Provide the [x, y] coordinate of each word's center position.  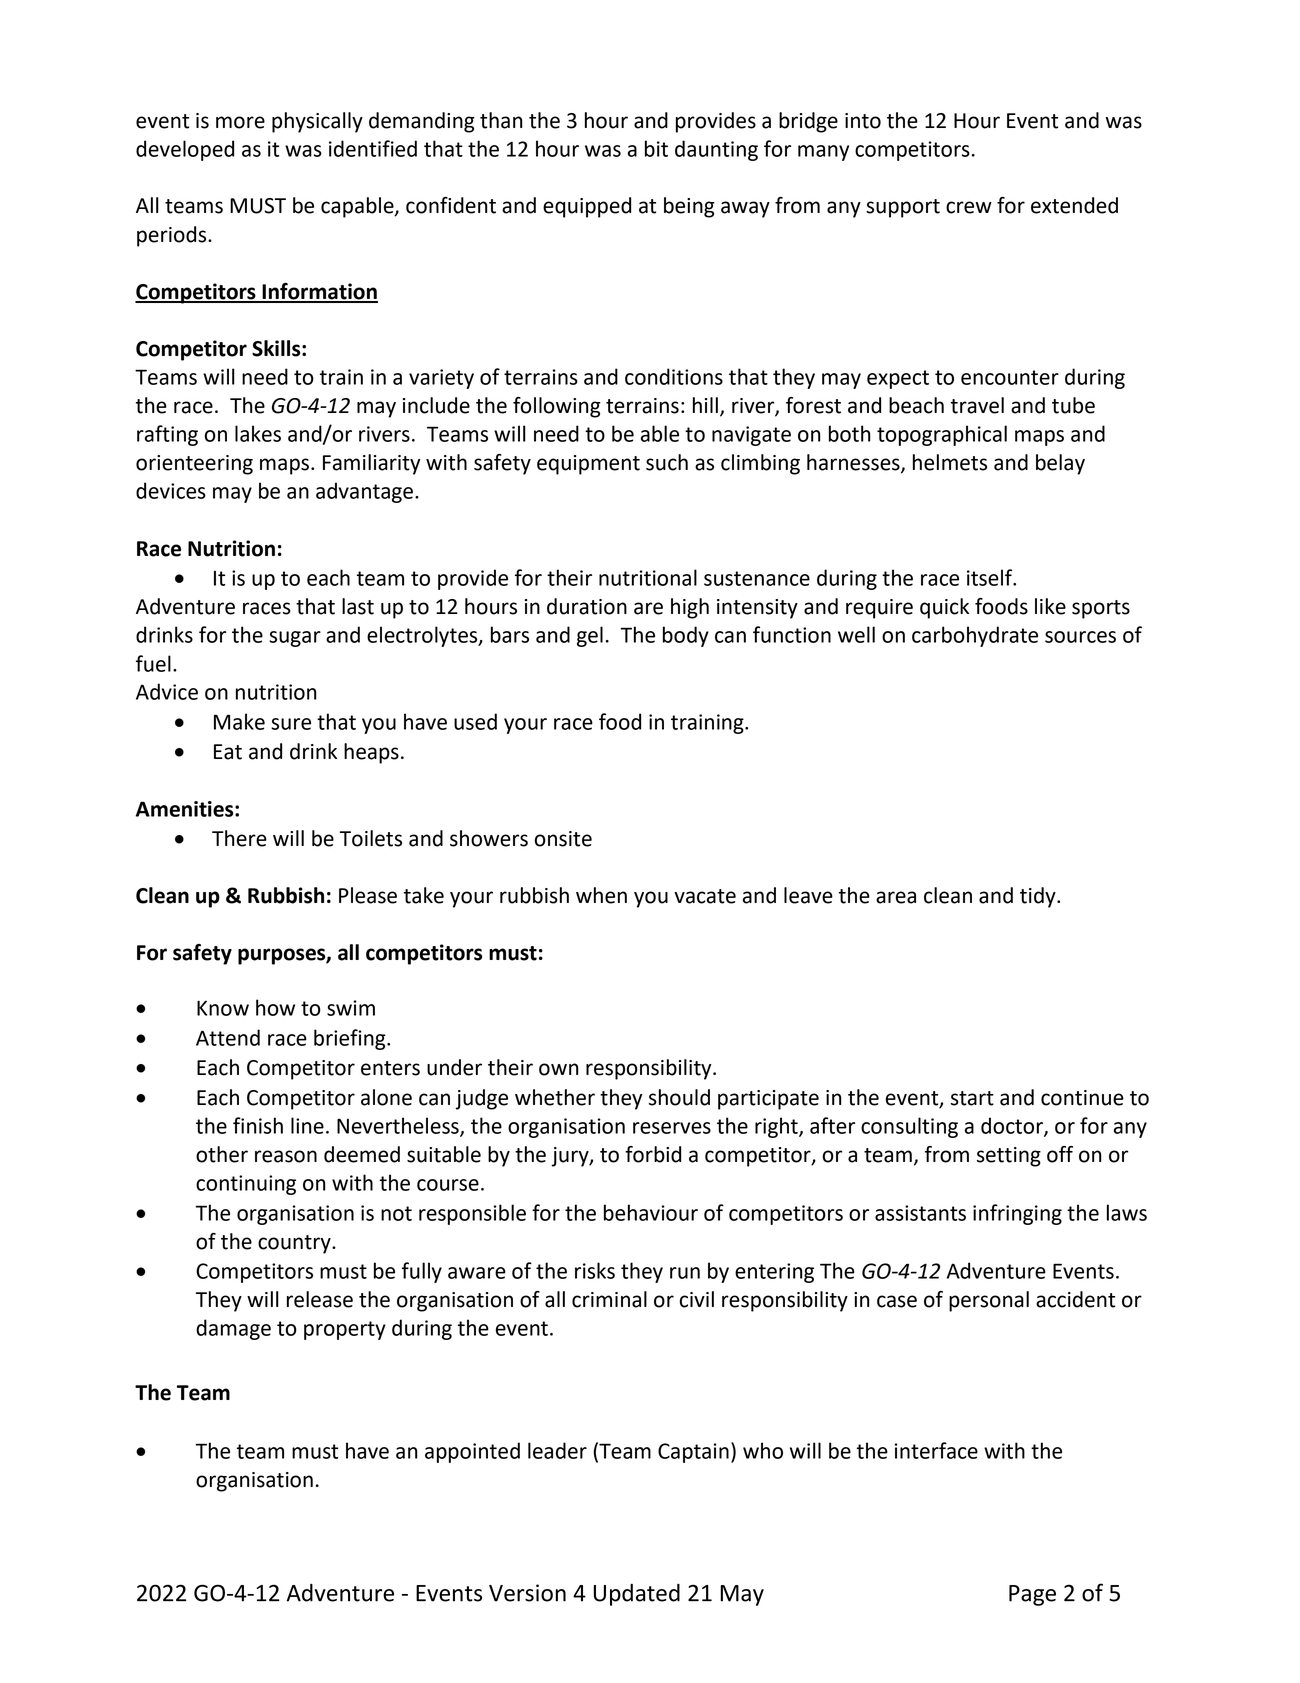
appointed [472, 1452]
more [240, 122]
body [686, 636]
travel [977, 405]
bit [656, 148]
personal [989, 1301]
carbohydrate [975, 636]
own [558, 1069]
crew [969, 207]
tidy [1039, 897]
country [295, 1244]
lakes [258, 433]
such [667, 462]
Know [223, 1008]
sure [291, 724]
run [685, 1273]
